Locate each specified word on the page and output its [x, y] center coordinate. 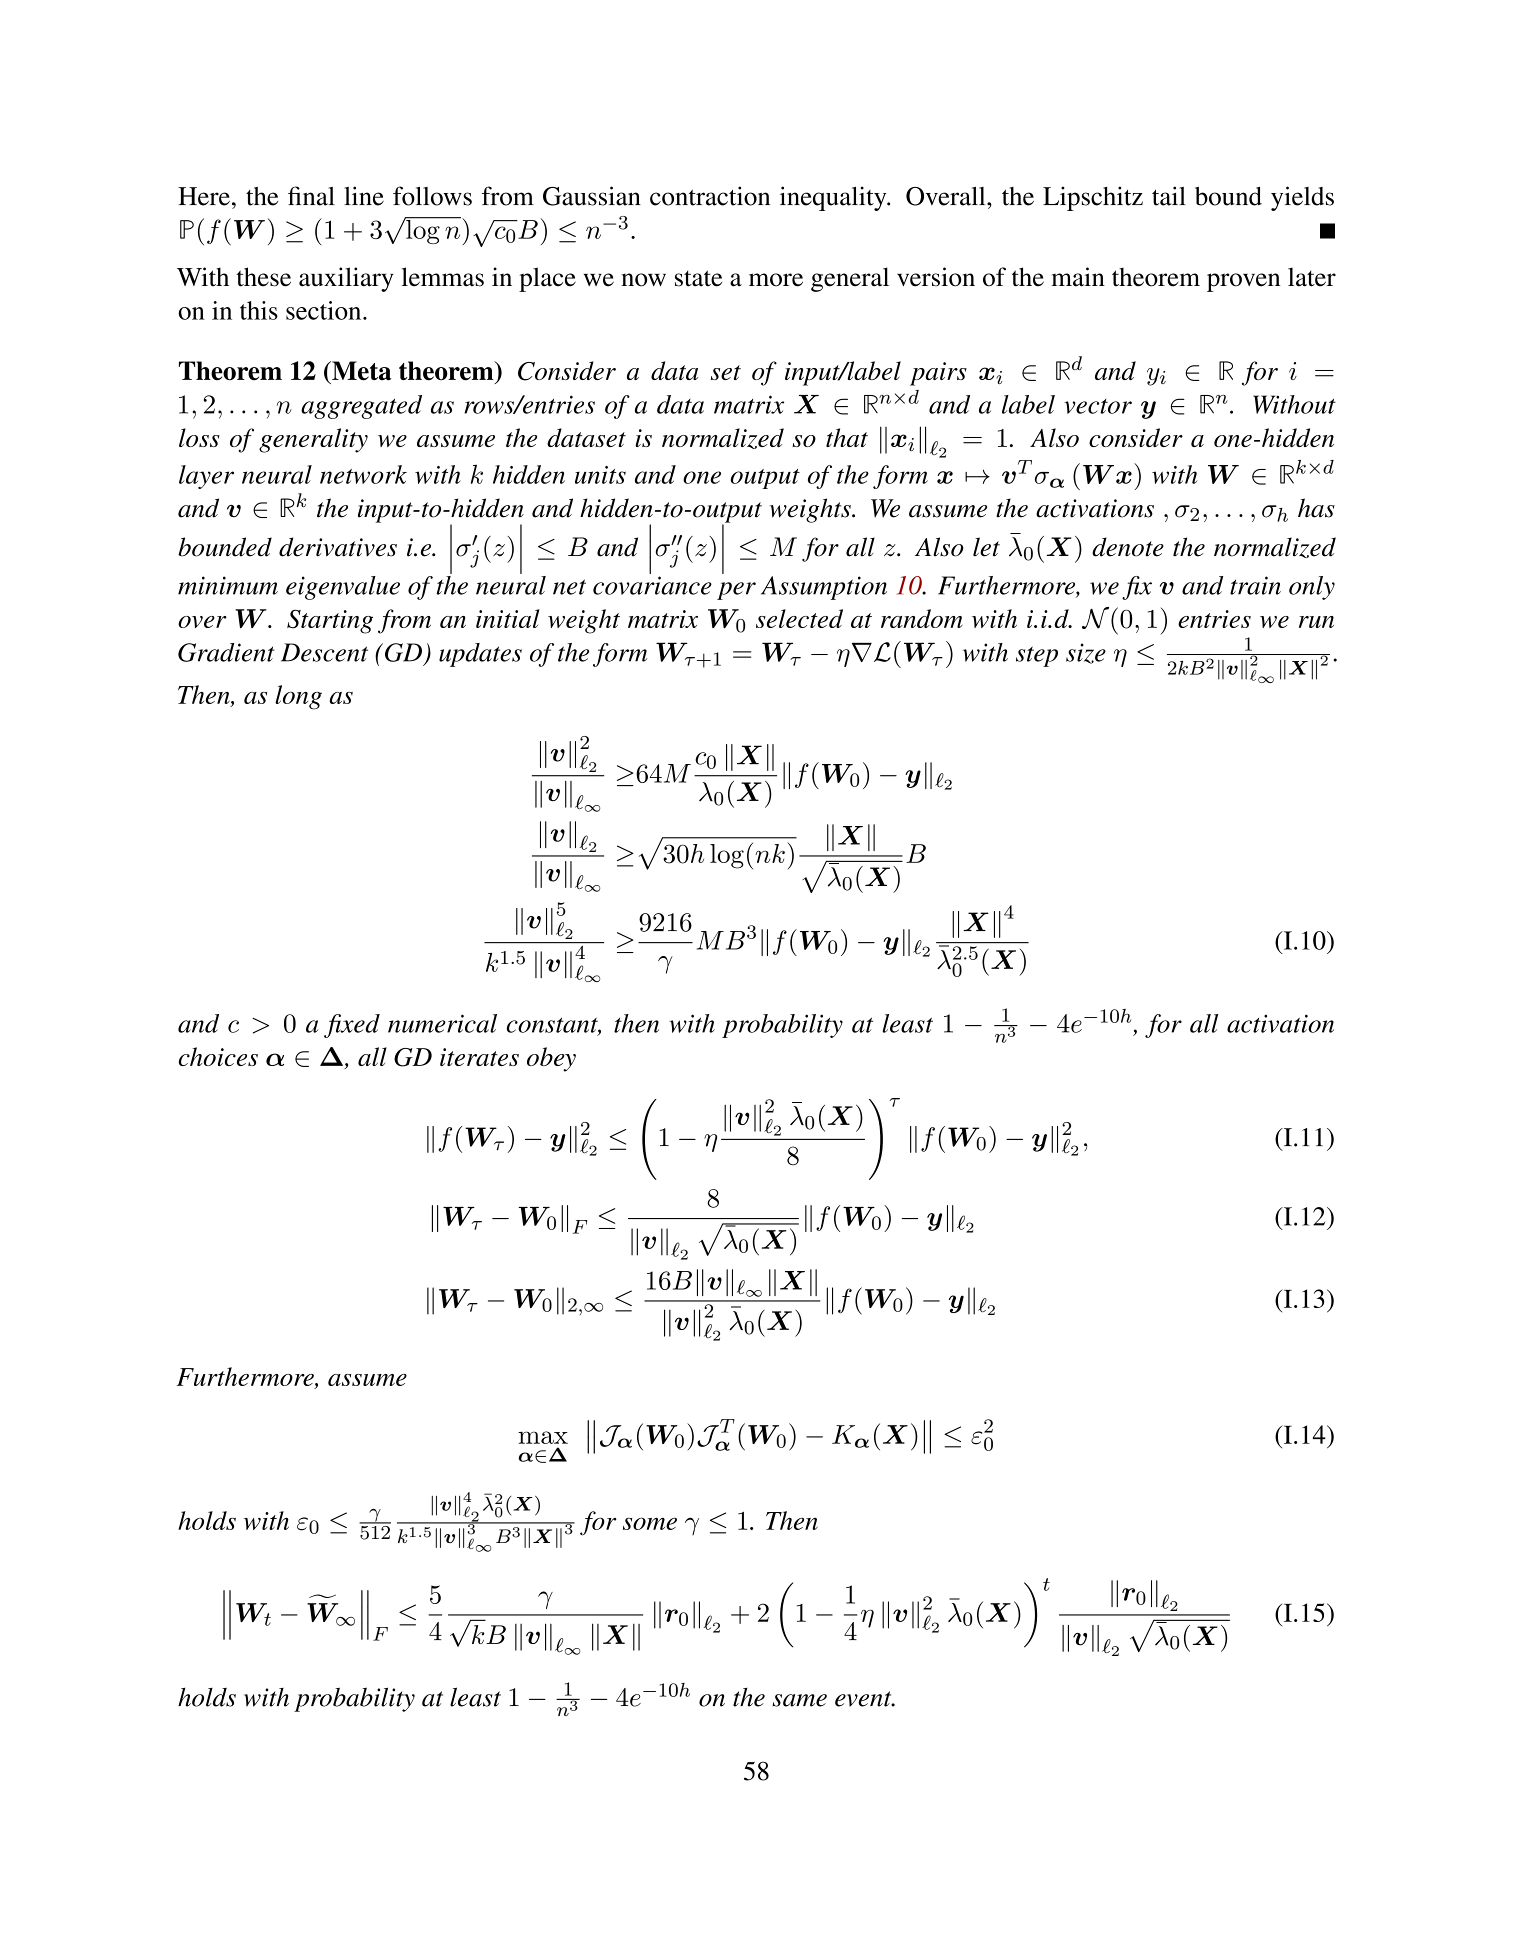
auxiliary [346, 279]
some [650, 1523]
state [698, 278]
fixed [352, 1026]
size [1086, 653]
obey [551, 1059]
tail [1169, 196]
